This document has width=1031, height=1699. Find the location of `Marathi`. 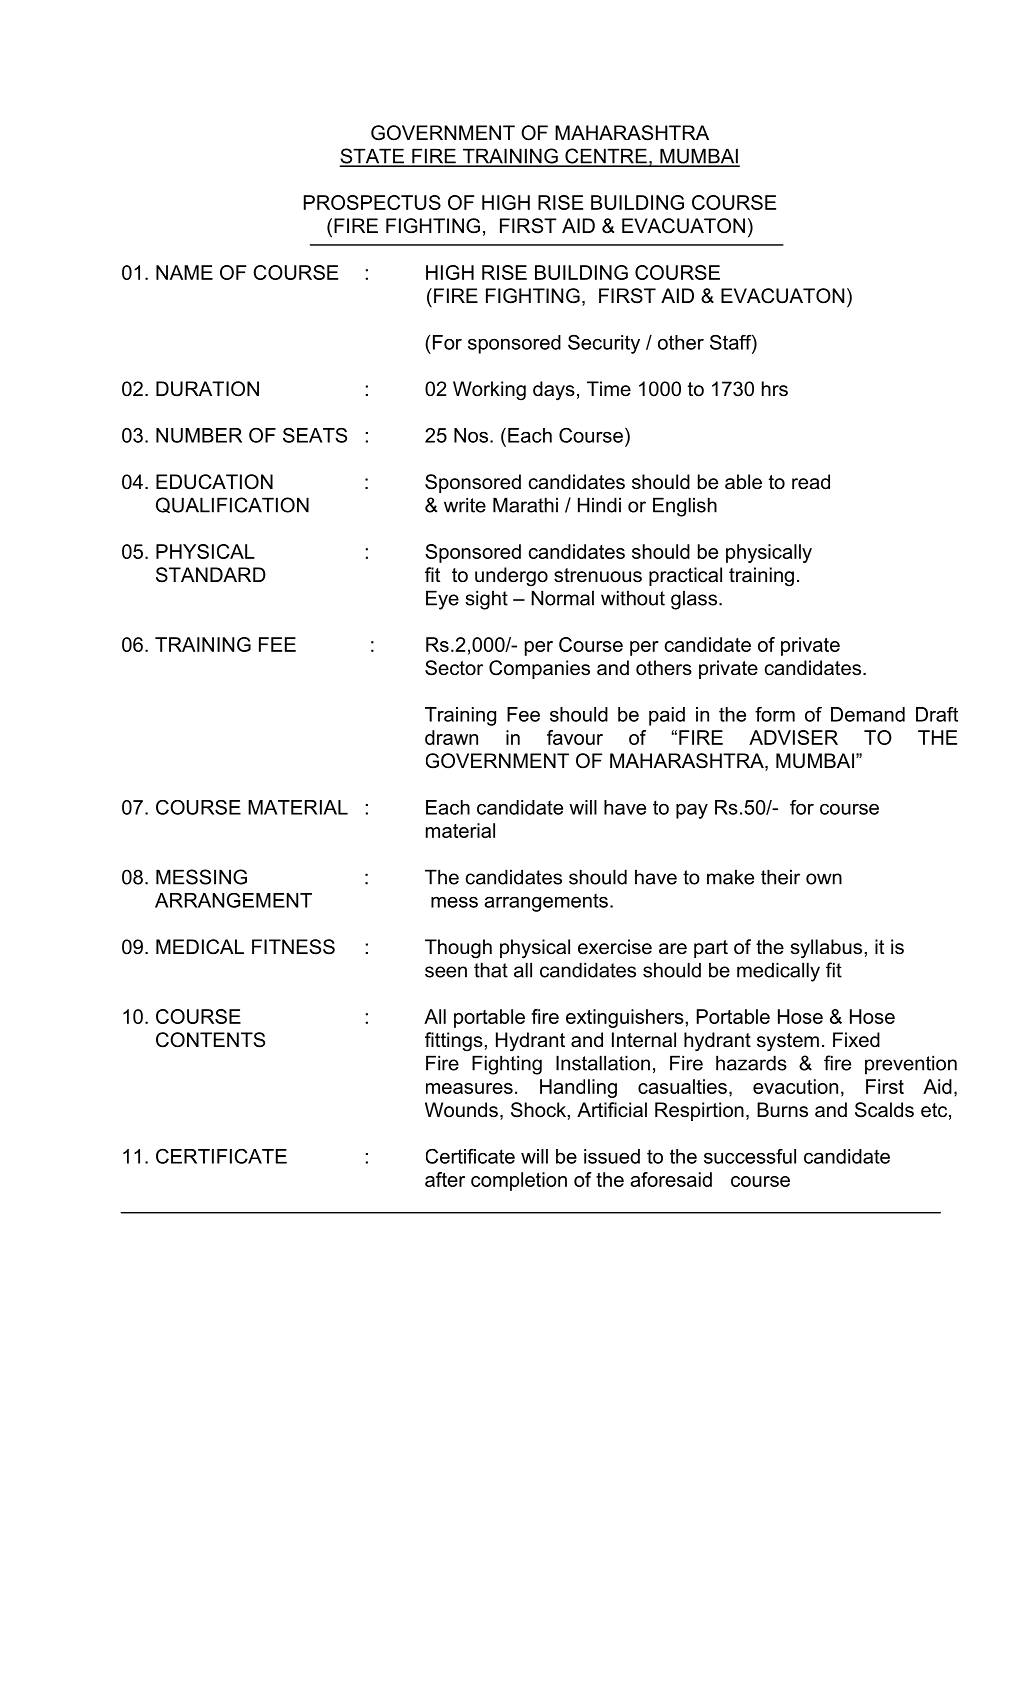

Marathi is located at coordinates (525, 505).
